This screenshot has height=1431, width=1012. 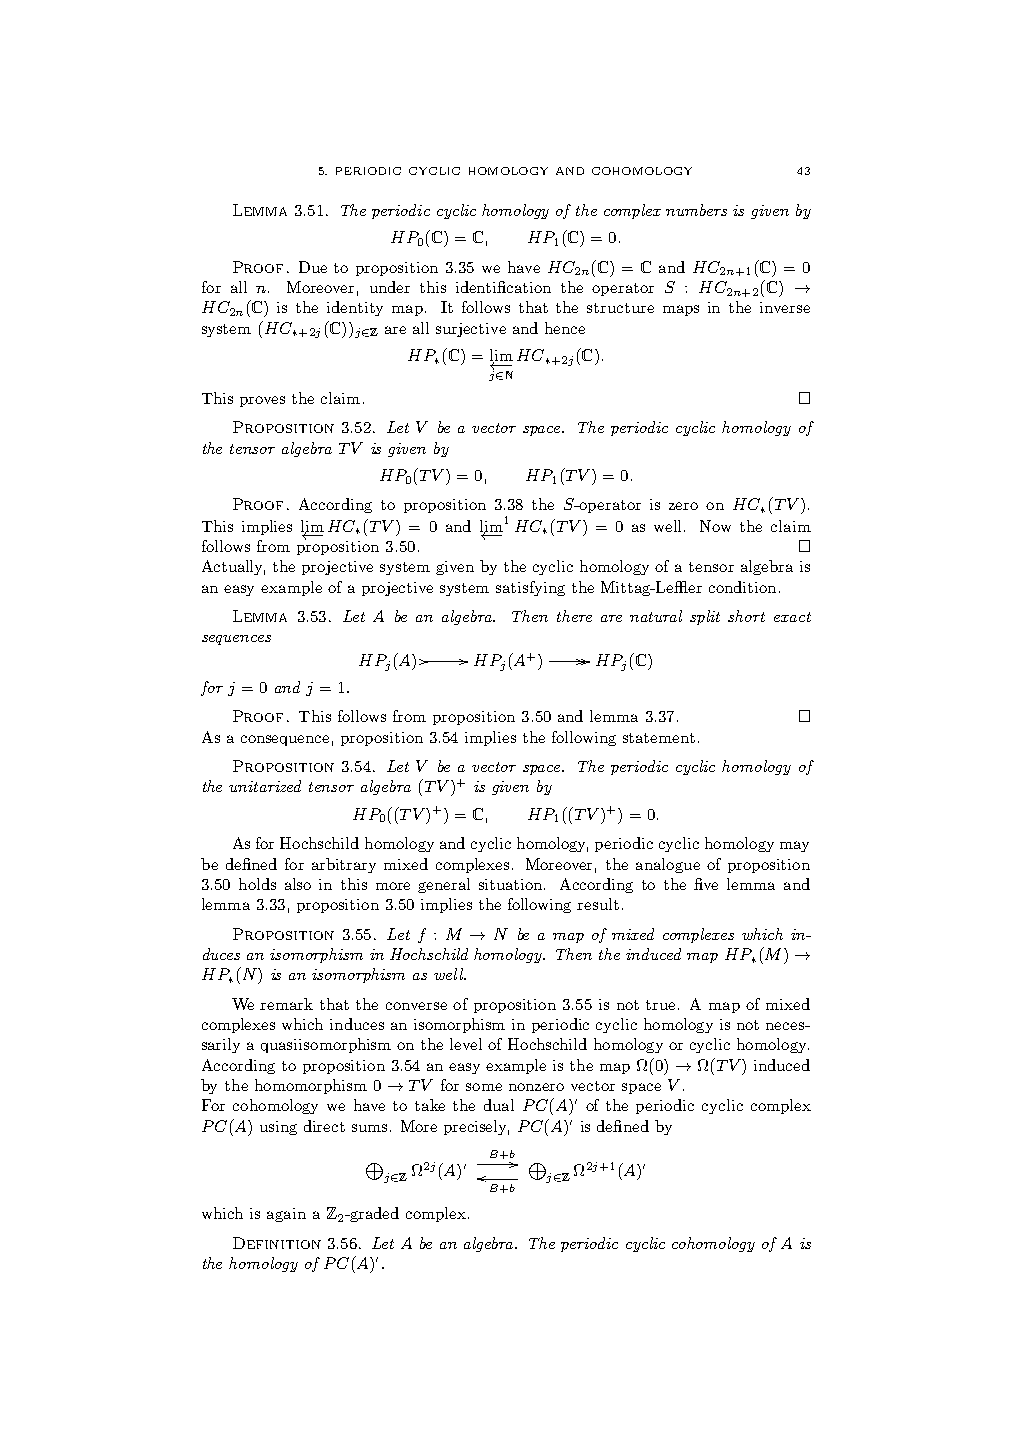 I want to click on Due, so click(x=313, y=267).
